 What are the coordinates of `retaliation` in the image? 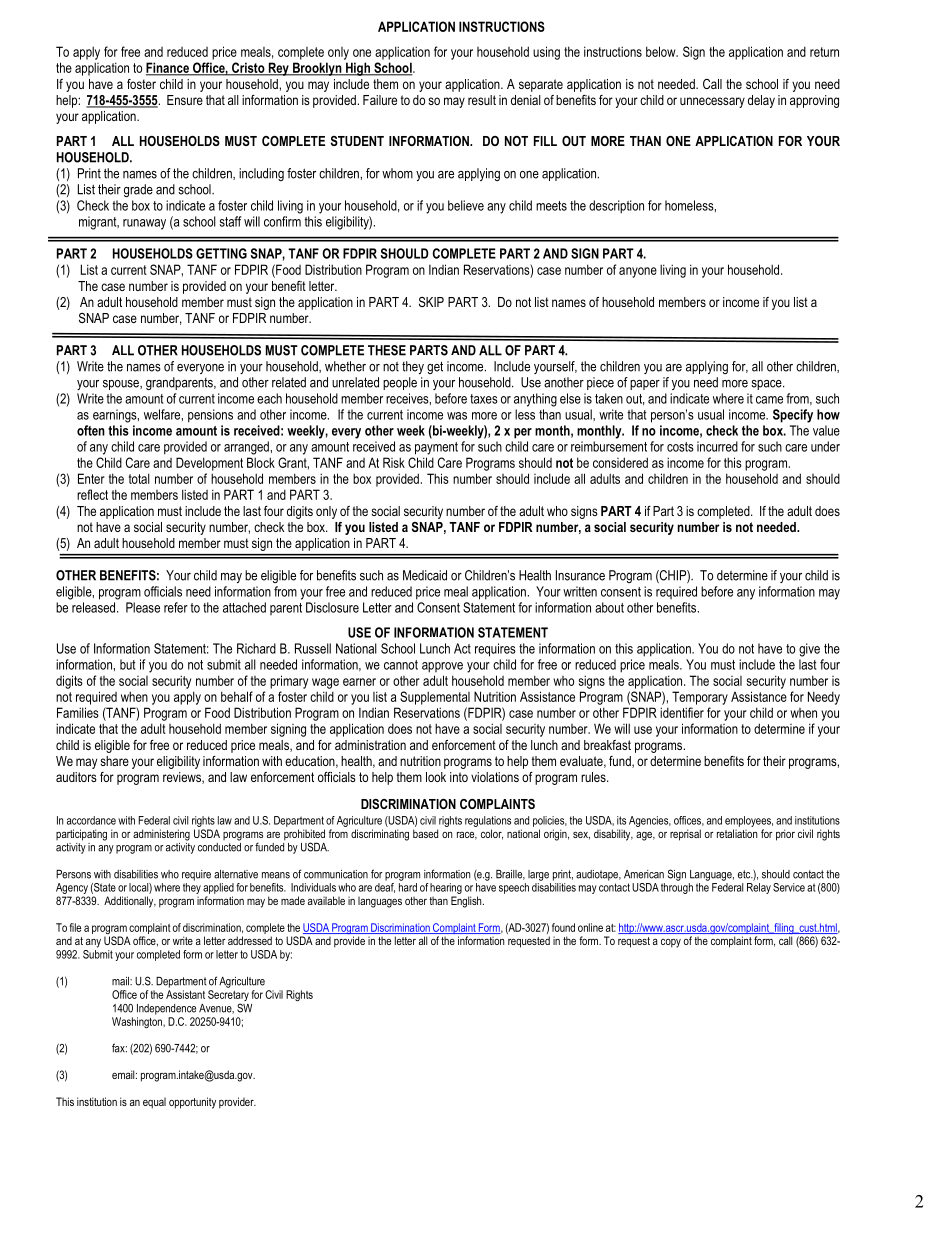 It's located at (737, 833).
